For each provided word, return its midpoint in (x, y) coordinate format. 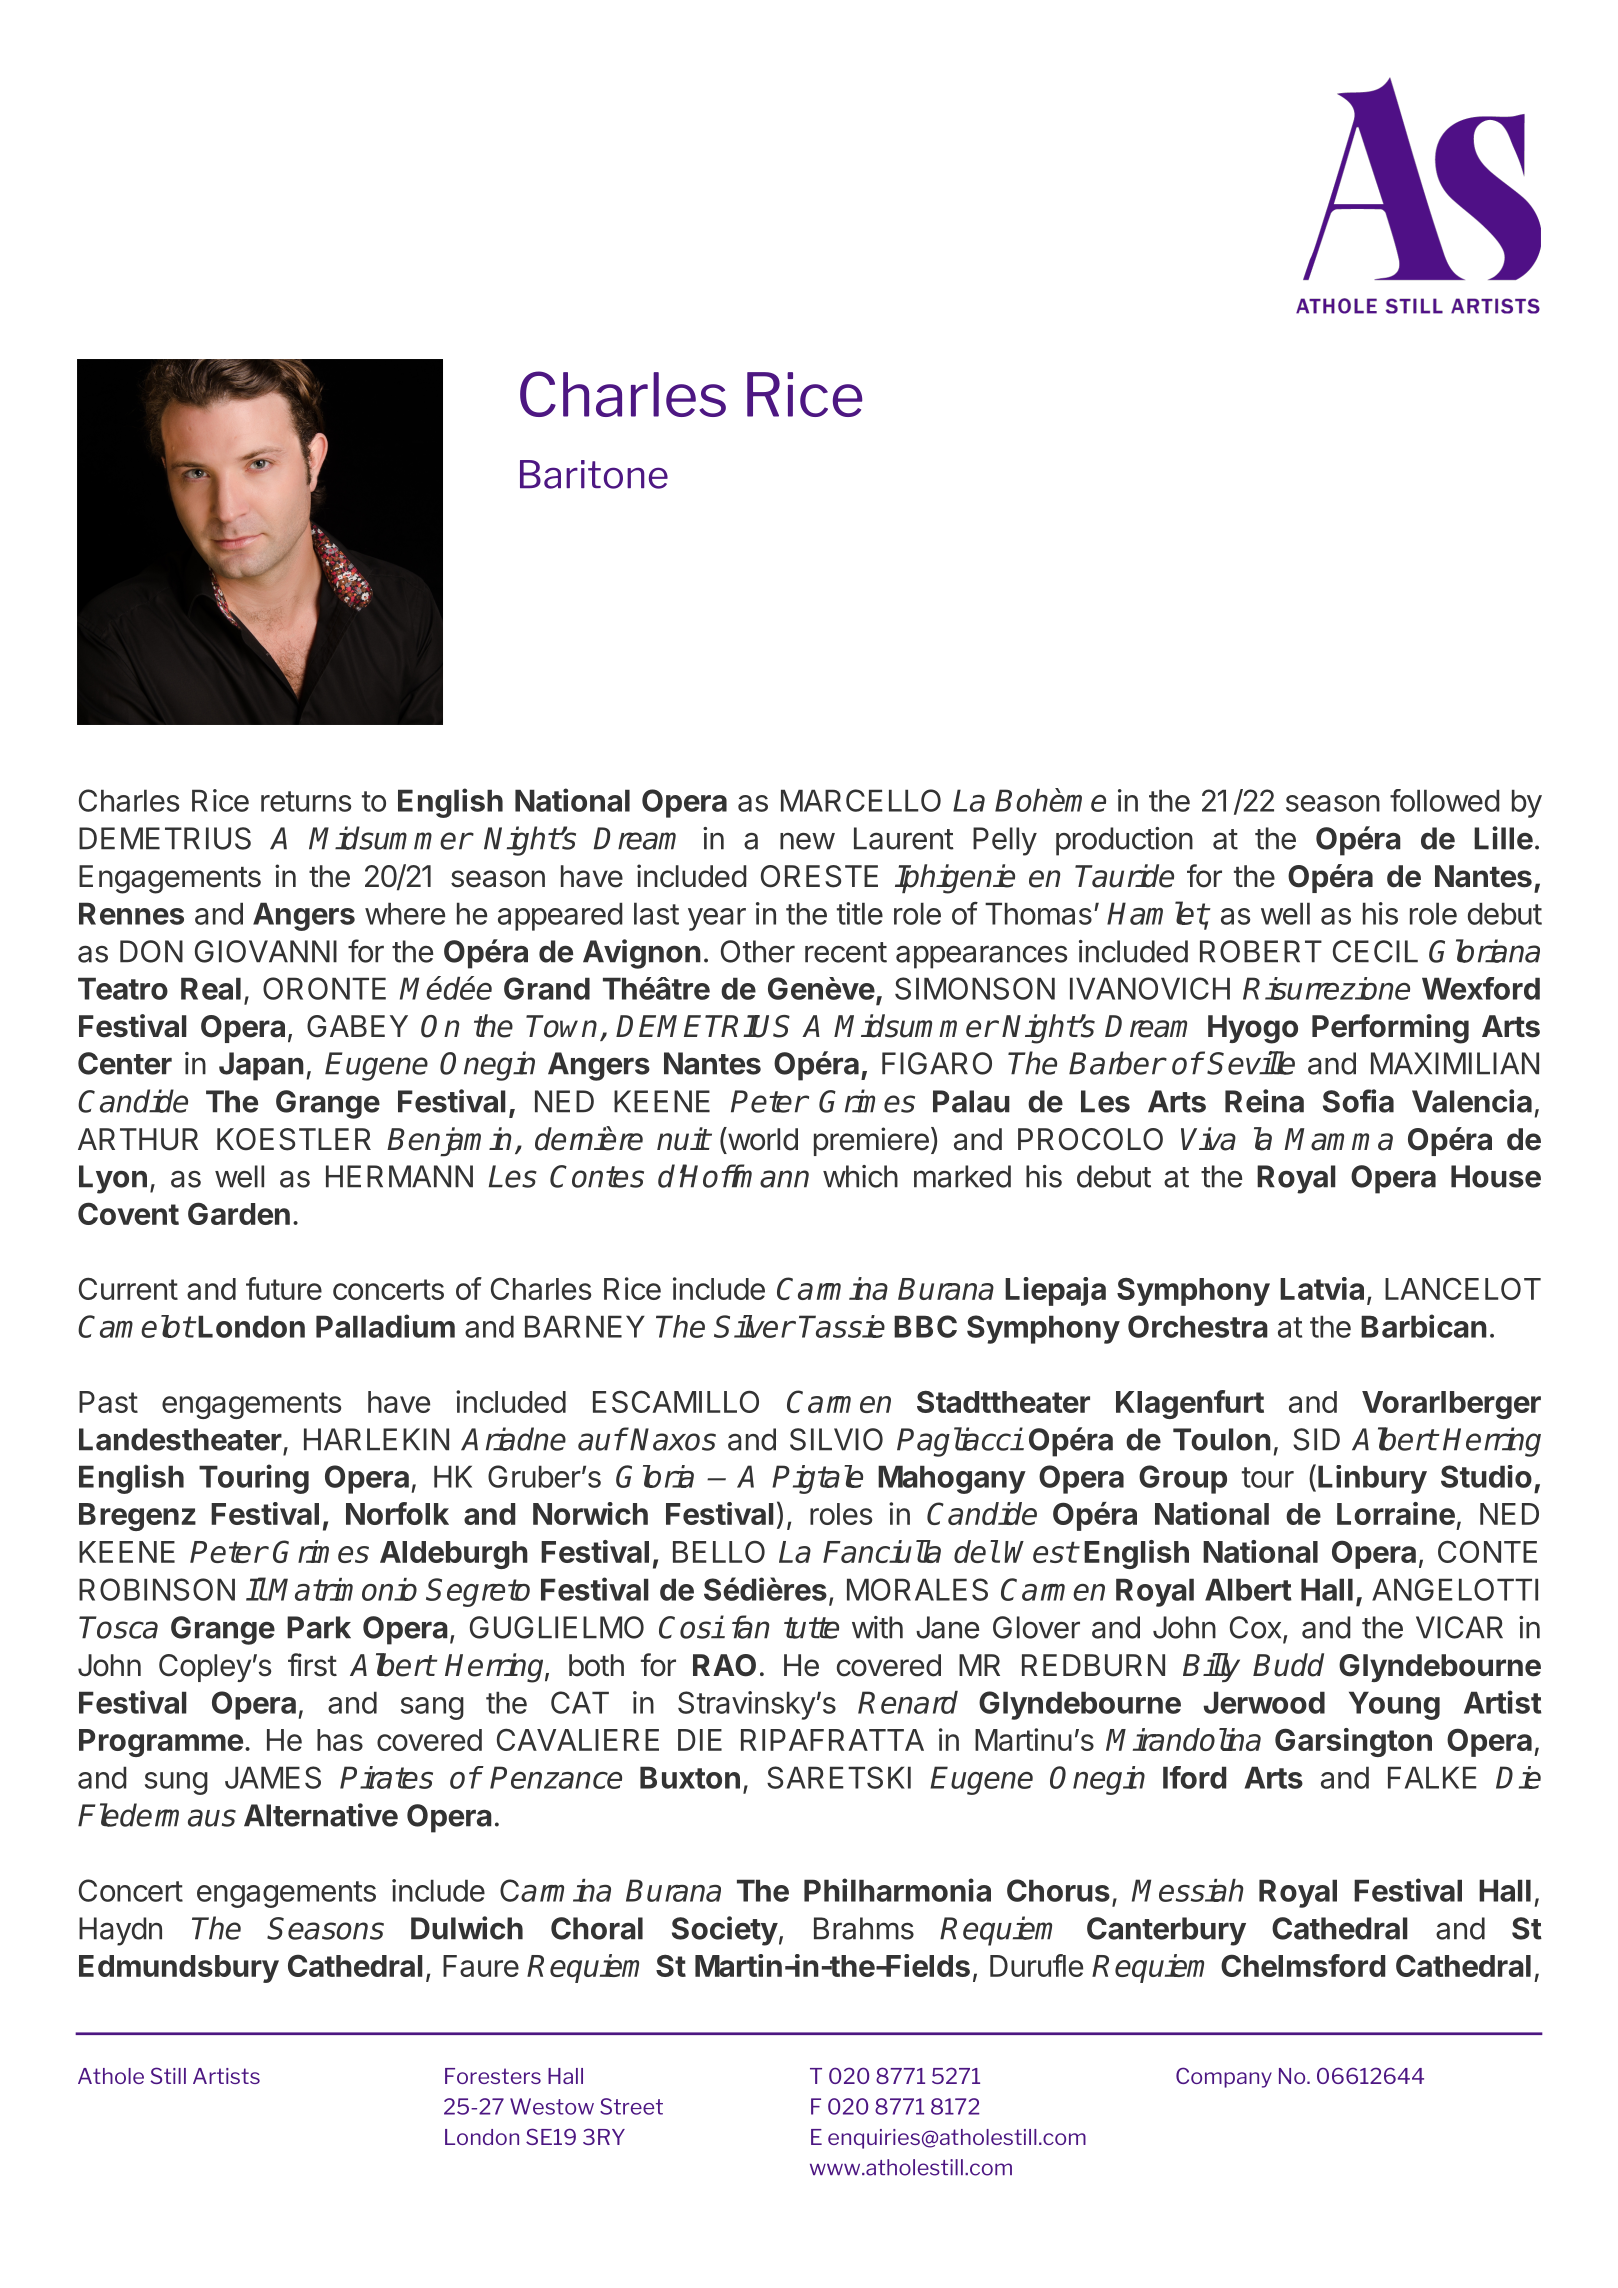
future (284, 1288)
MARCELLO (861, 800)
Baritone (594, 474)
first (312, 1665)
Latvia (1322, 1288)
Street (631, 2106)
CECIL (1375, 951)
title (860, 913)
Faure (481, 1966)
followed (1445, 800)
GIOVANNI (266, 951)
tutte (811, 1628)
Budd (1288, 1665)
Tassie (842, 1326)
